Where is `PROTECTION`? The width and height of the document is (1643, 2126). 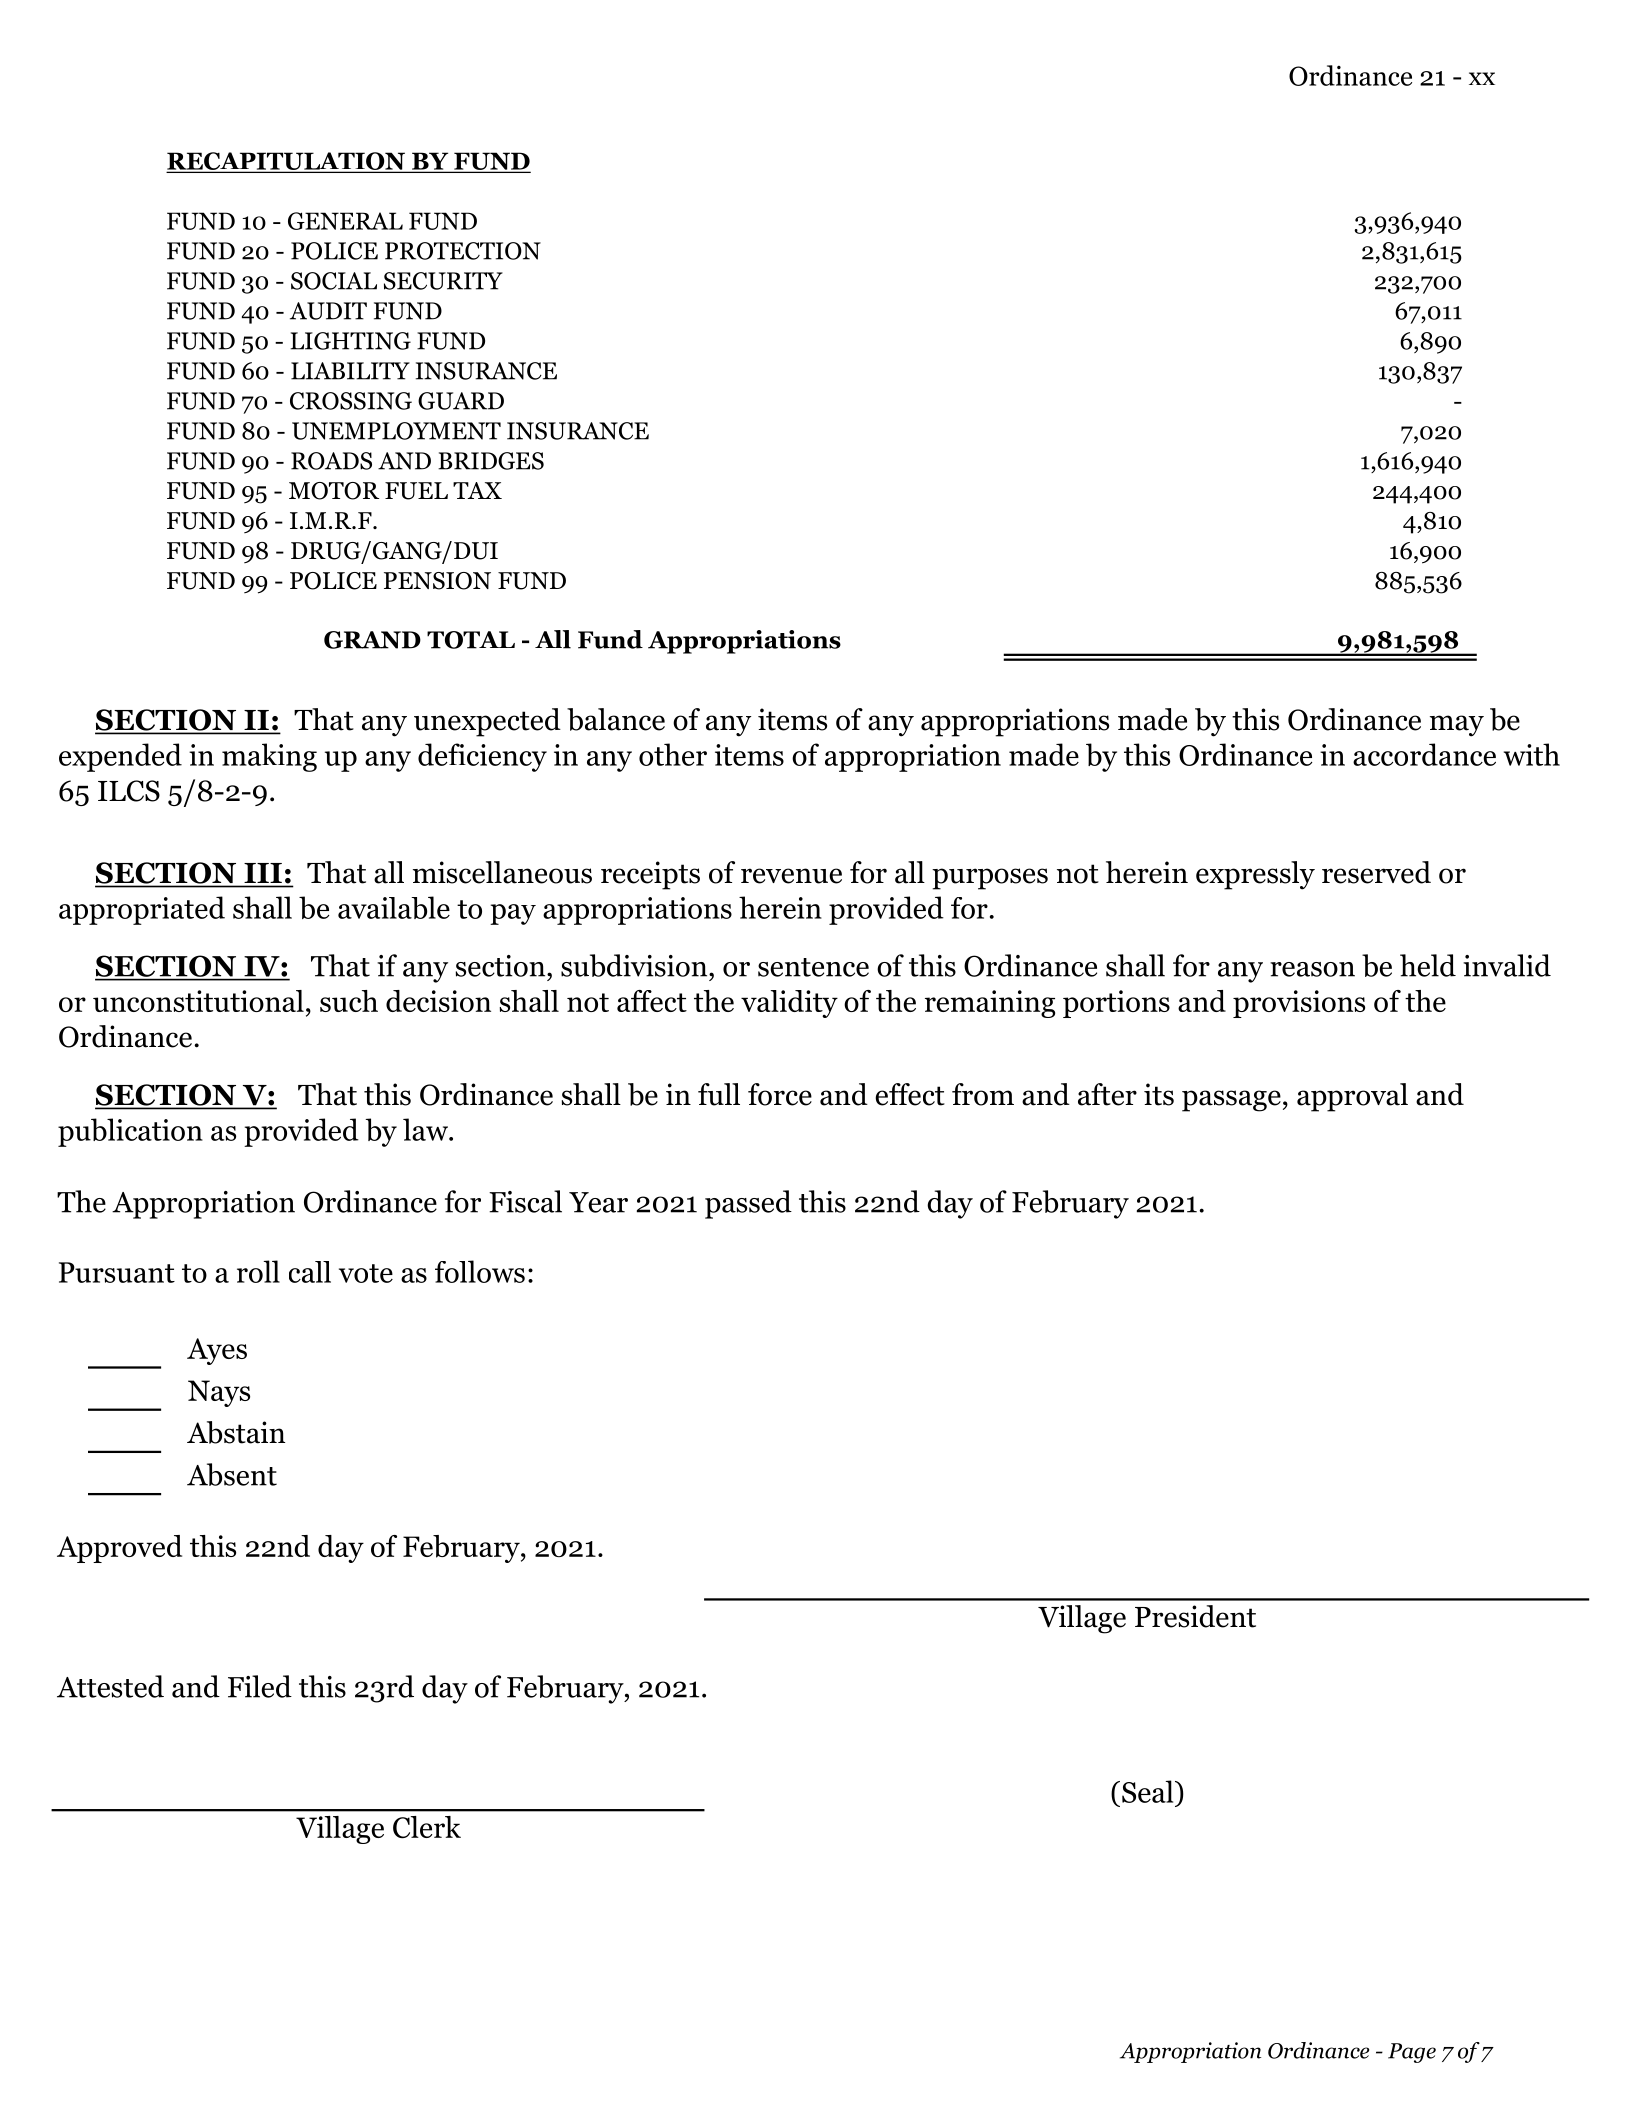 PROTECTION is located at coordinates (463, 251).
